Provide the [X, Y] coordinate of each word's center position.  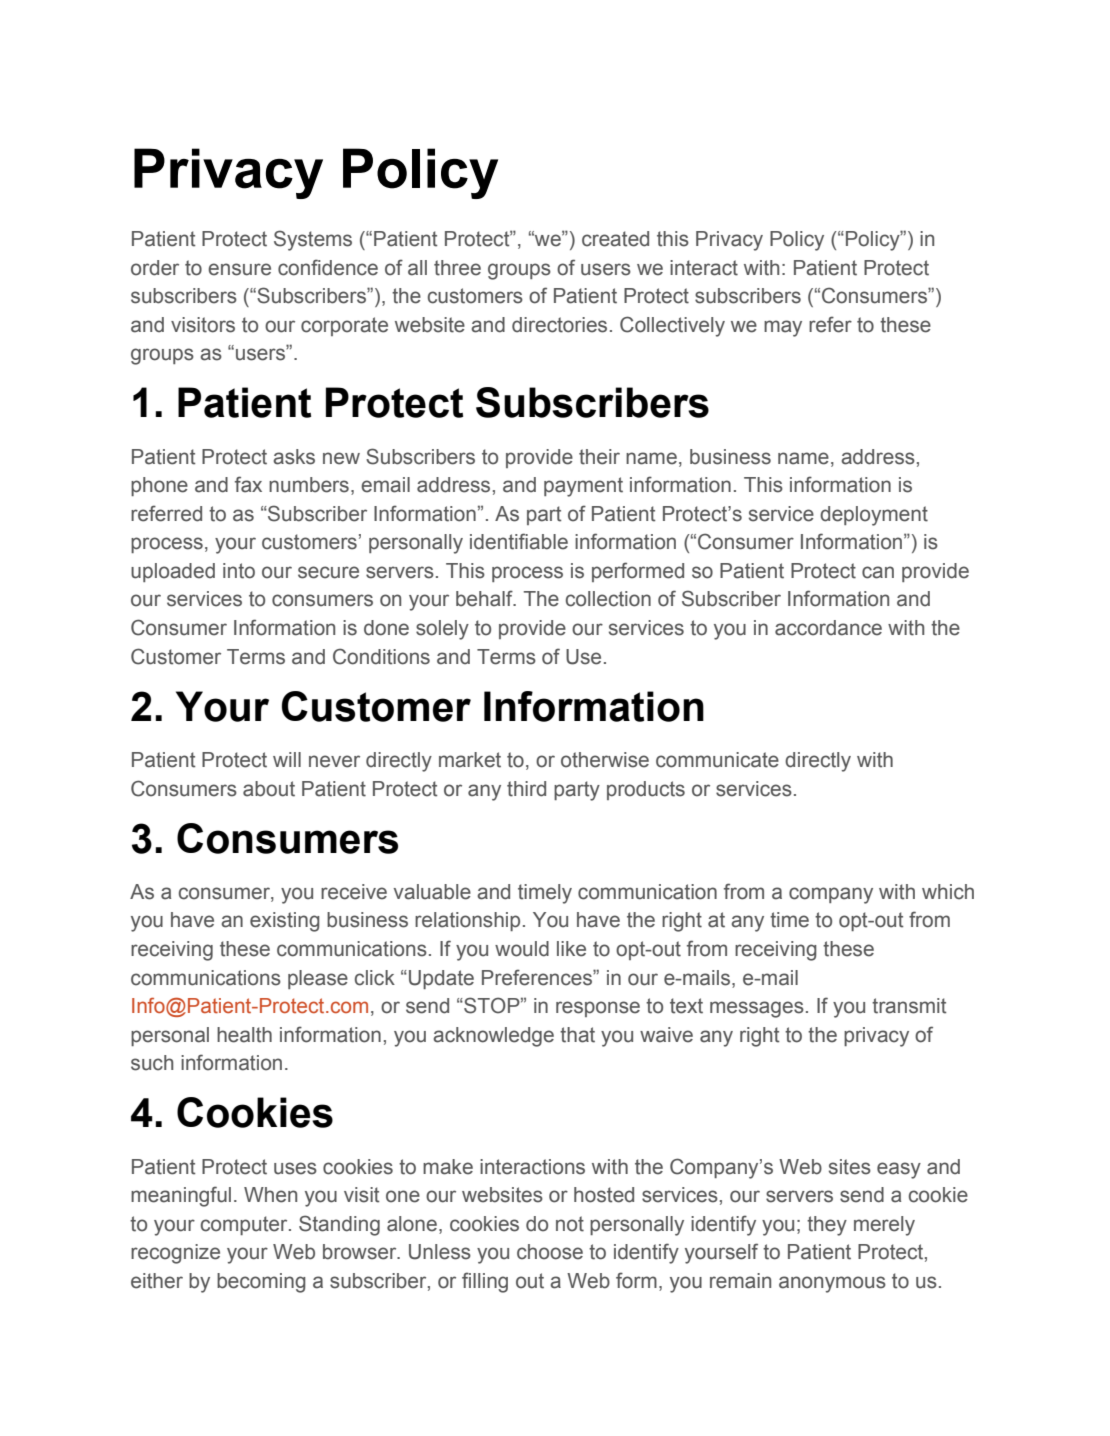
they [827, 1226]
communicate [717, 760]
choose [550, 1252]
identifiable [519, 541]
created [615, 239]
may [783, 328]
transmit [909, 1006]
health [244, 1035]
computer [245, 1225]
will [287, 759]
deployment [874, 516]
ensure [239, 269]
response [598, 1009]
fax [248, 484]
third [526, 789]
